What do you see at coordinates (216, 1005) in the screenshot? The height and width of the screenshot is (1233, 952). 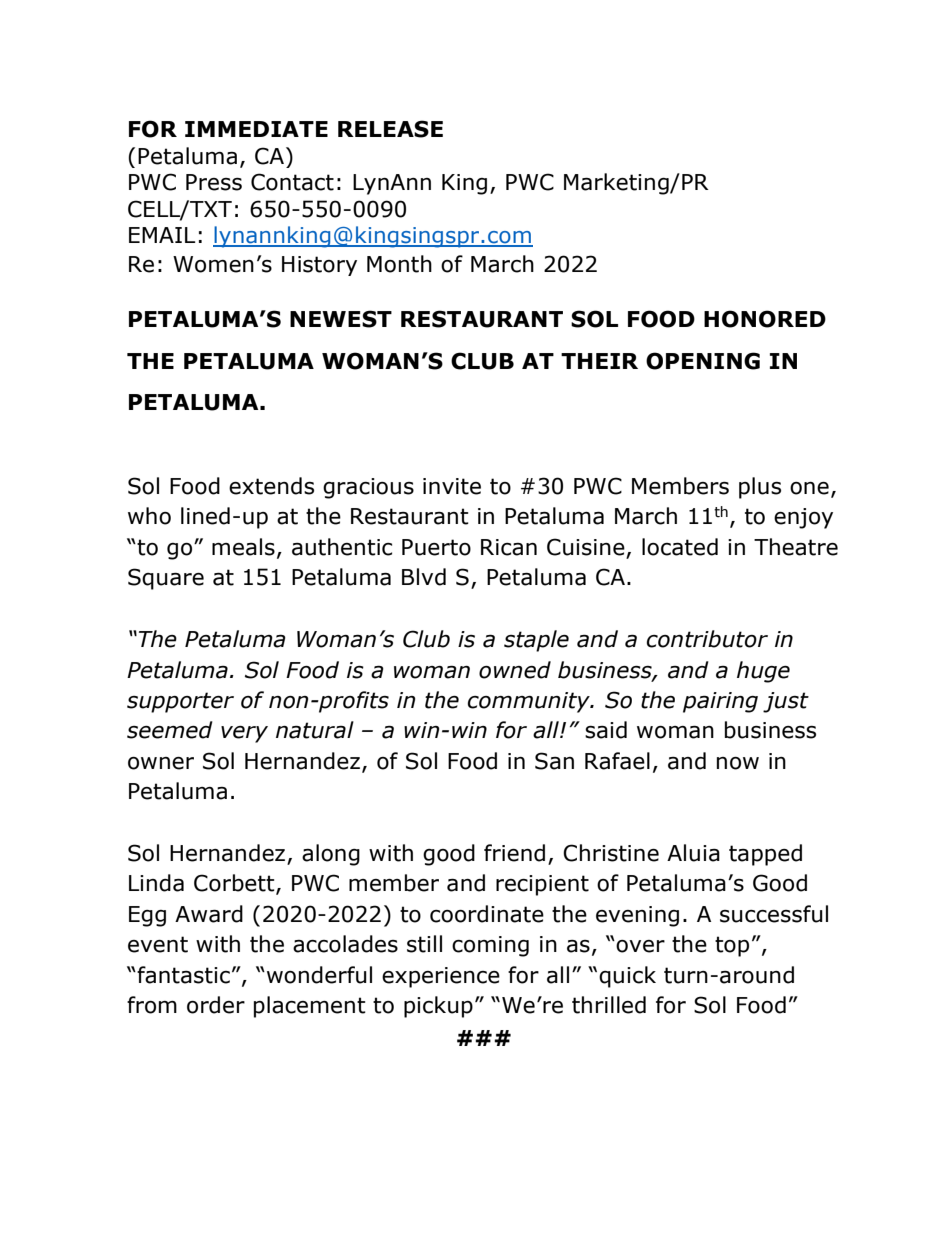 I see `order` at bounding box center [216, 1005].
